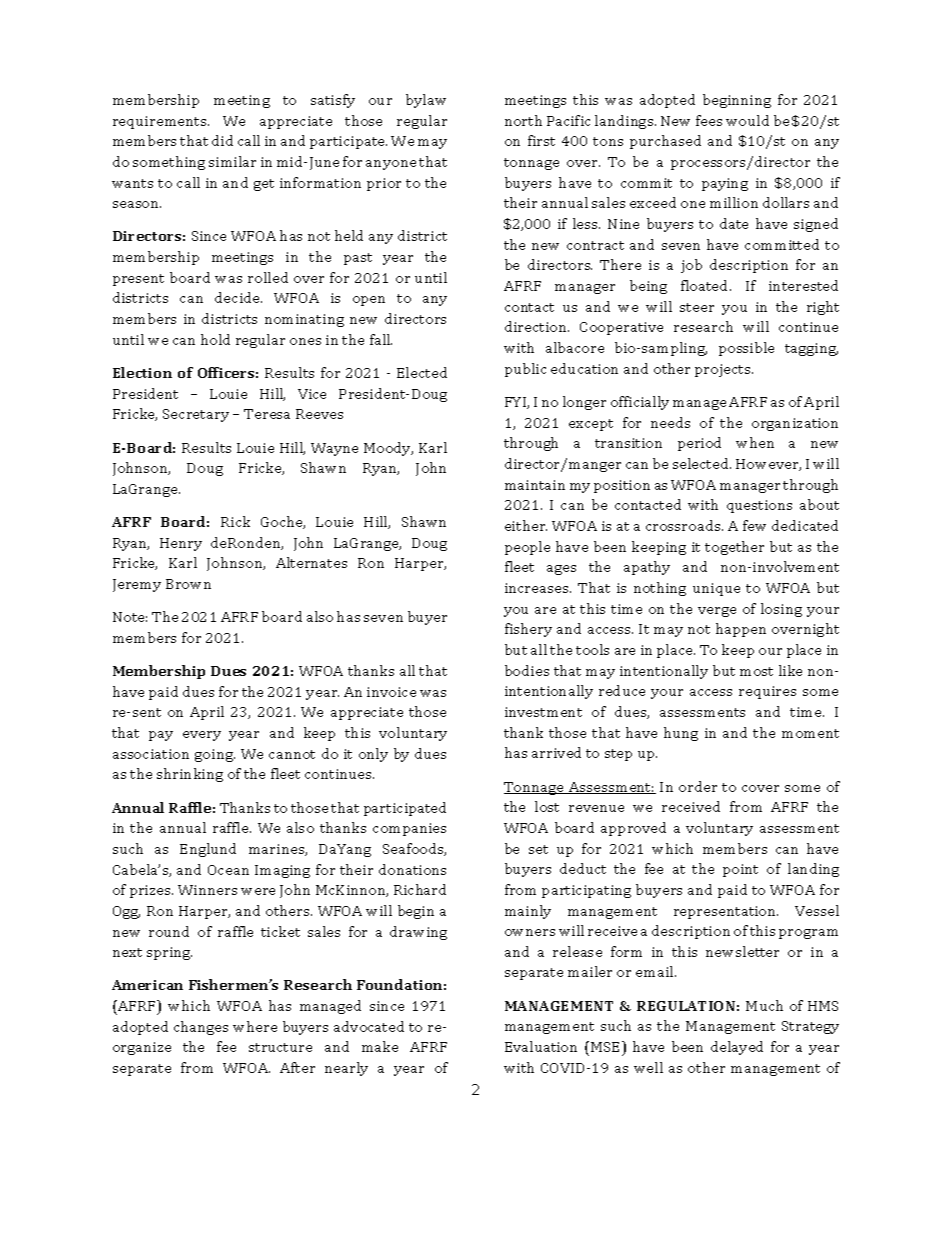 Image resolution: width=952 pixels, height=1233 pixels. Describe the element at coordinates (523, 120) in the screenshot. I see `north` at that location.
